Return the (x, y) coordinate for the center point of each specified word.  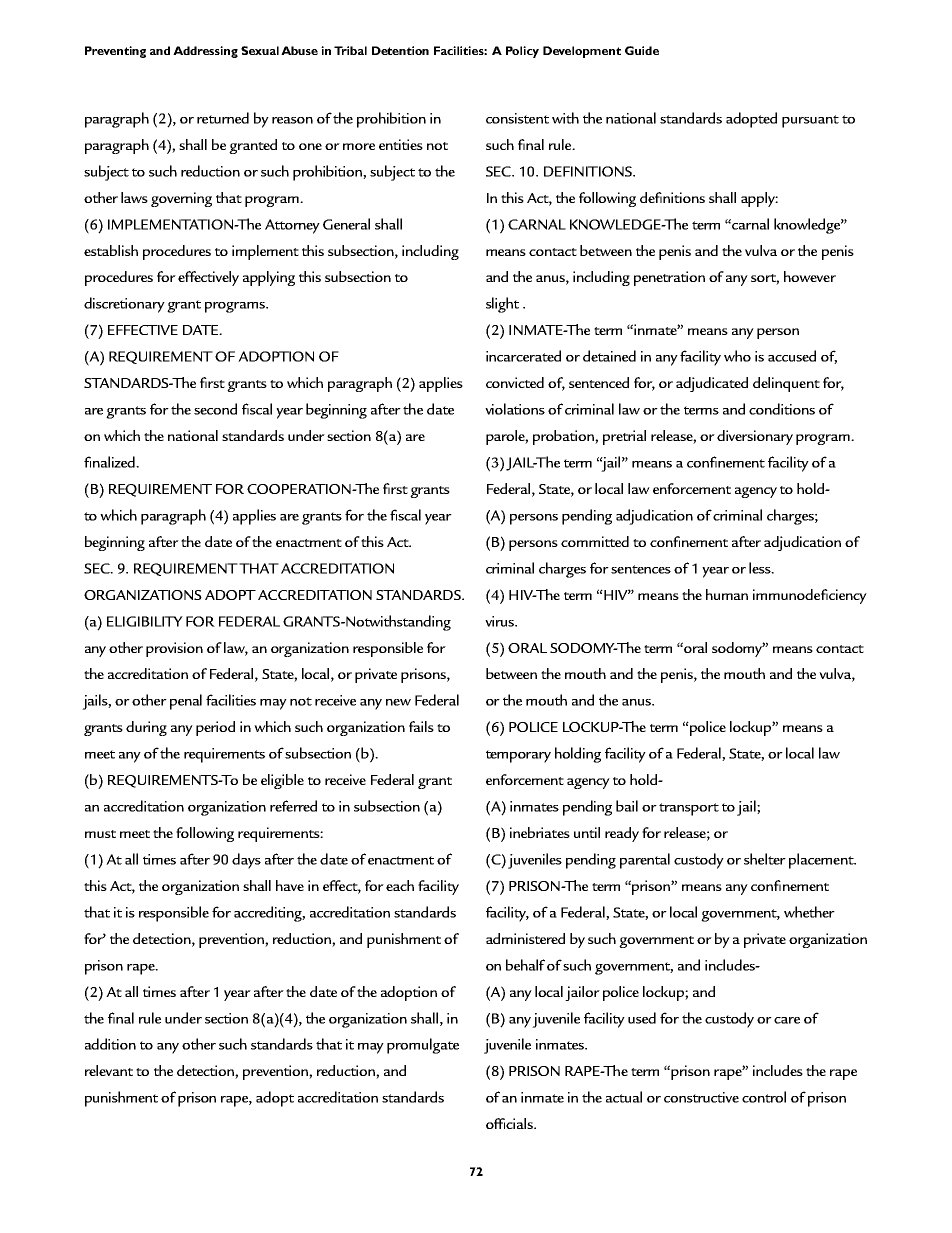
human (727, 594)
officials (510, 1123)
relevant (109, 1070)
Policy (522, 52)
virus (500, 621)
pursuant (810, 121)
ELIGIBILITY (145, 621)
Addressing (205, 52)
